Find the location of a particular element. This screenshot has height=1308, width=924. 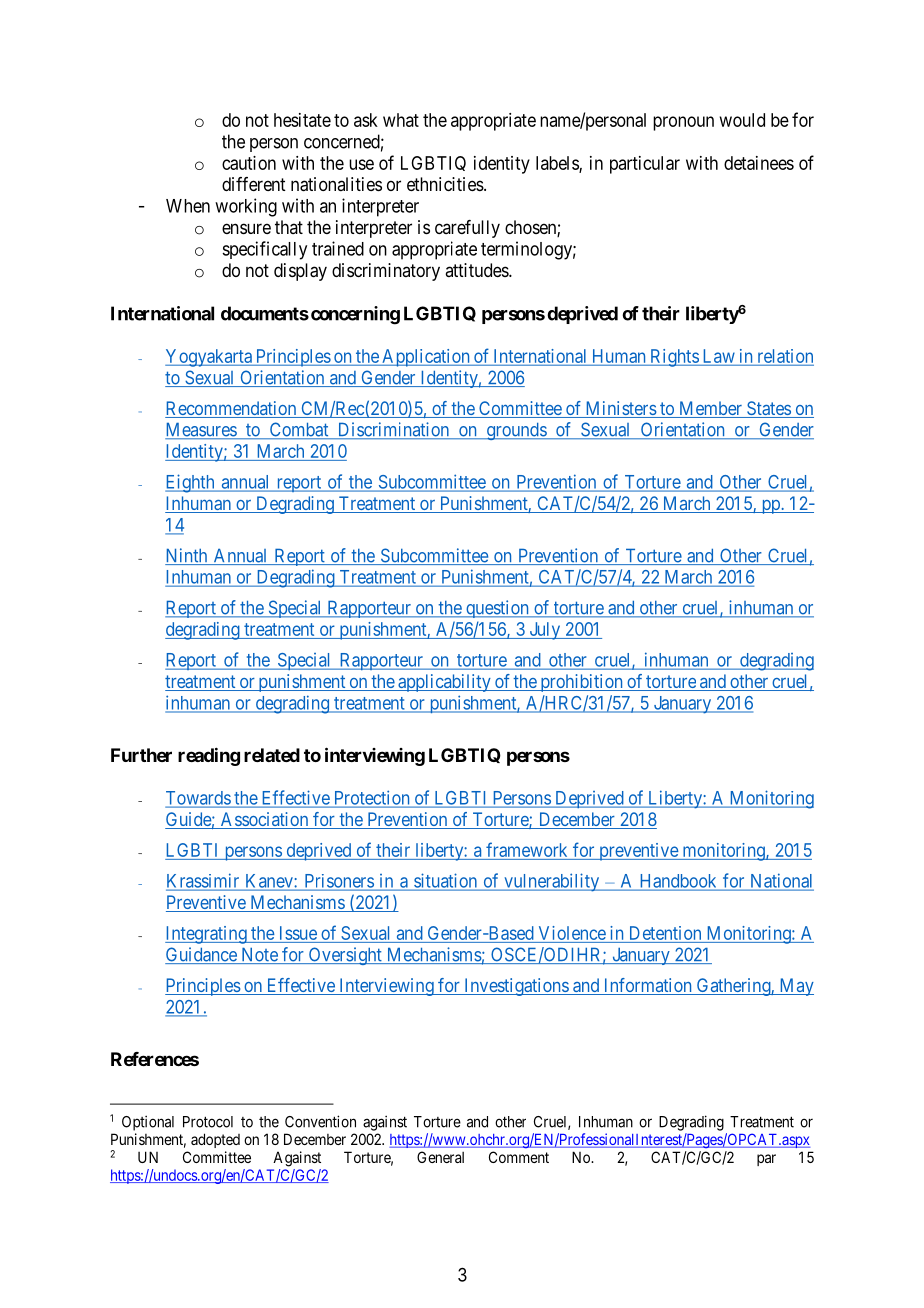

grounds is located at coordinates (516, 431).
